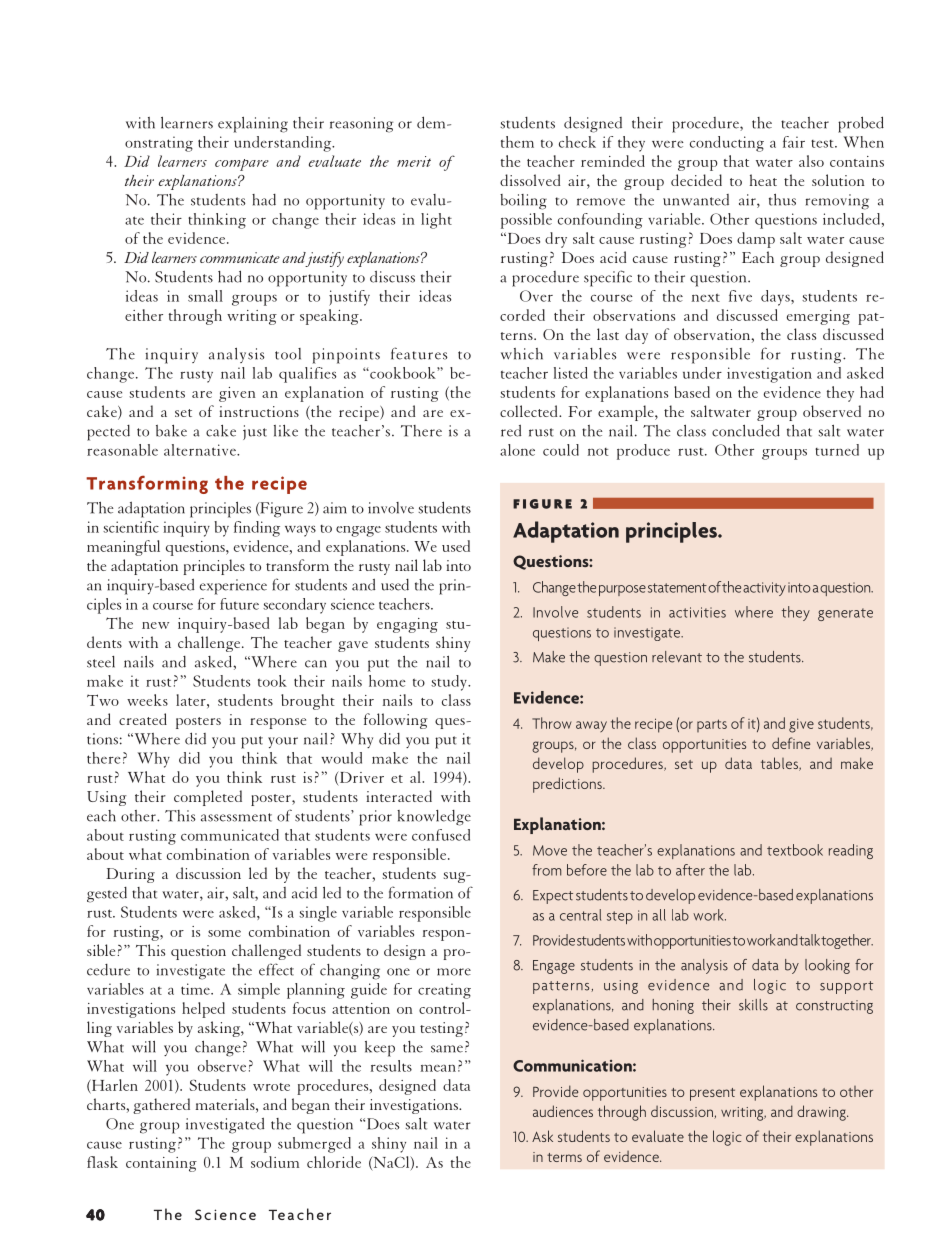  Describe the element at coordinates (517, 142) in the document. I see `them` at that location.
